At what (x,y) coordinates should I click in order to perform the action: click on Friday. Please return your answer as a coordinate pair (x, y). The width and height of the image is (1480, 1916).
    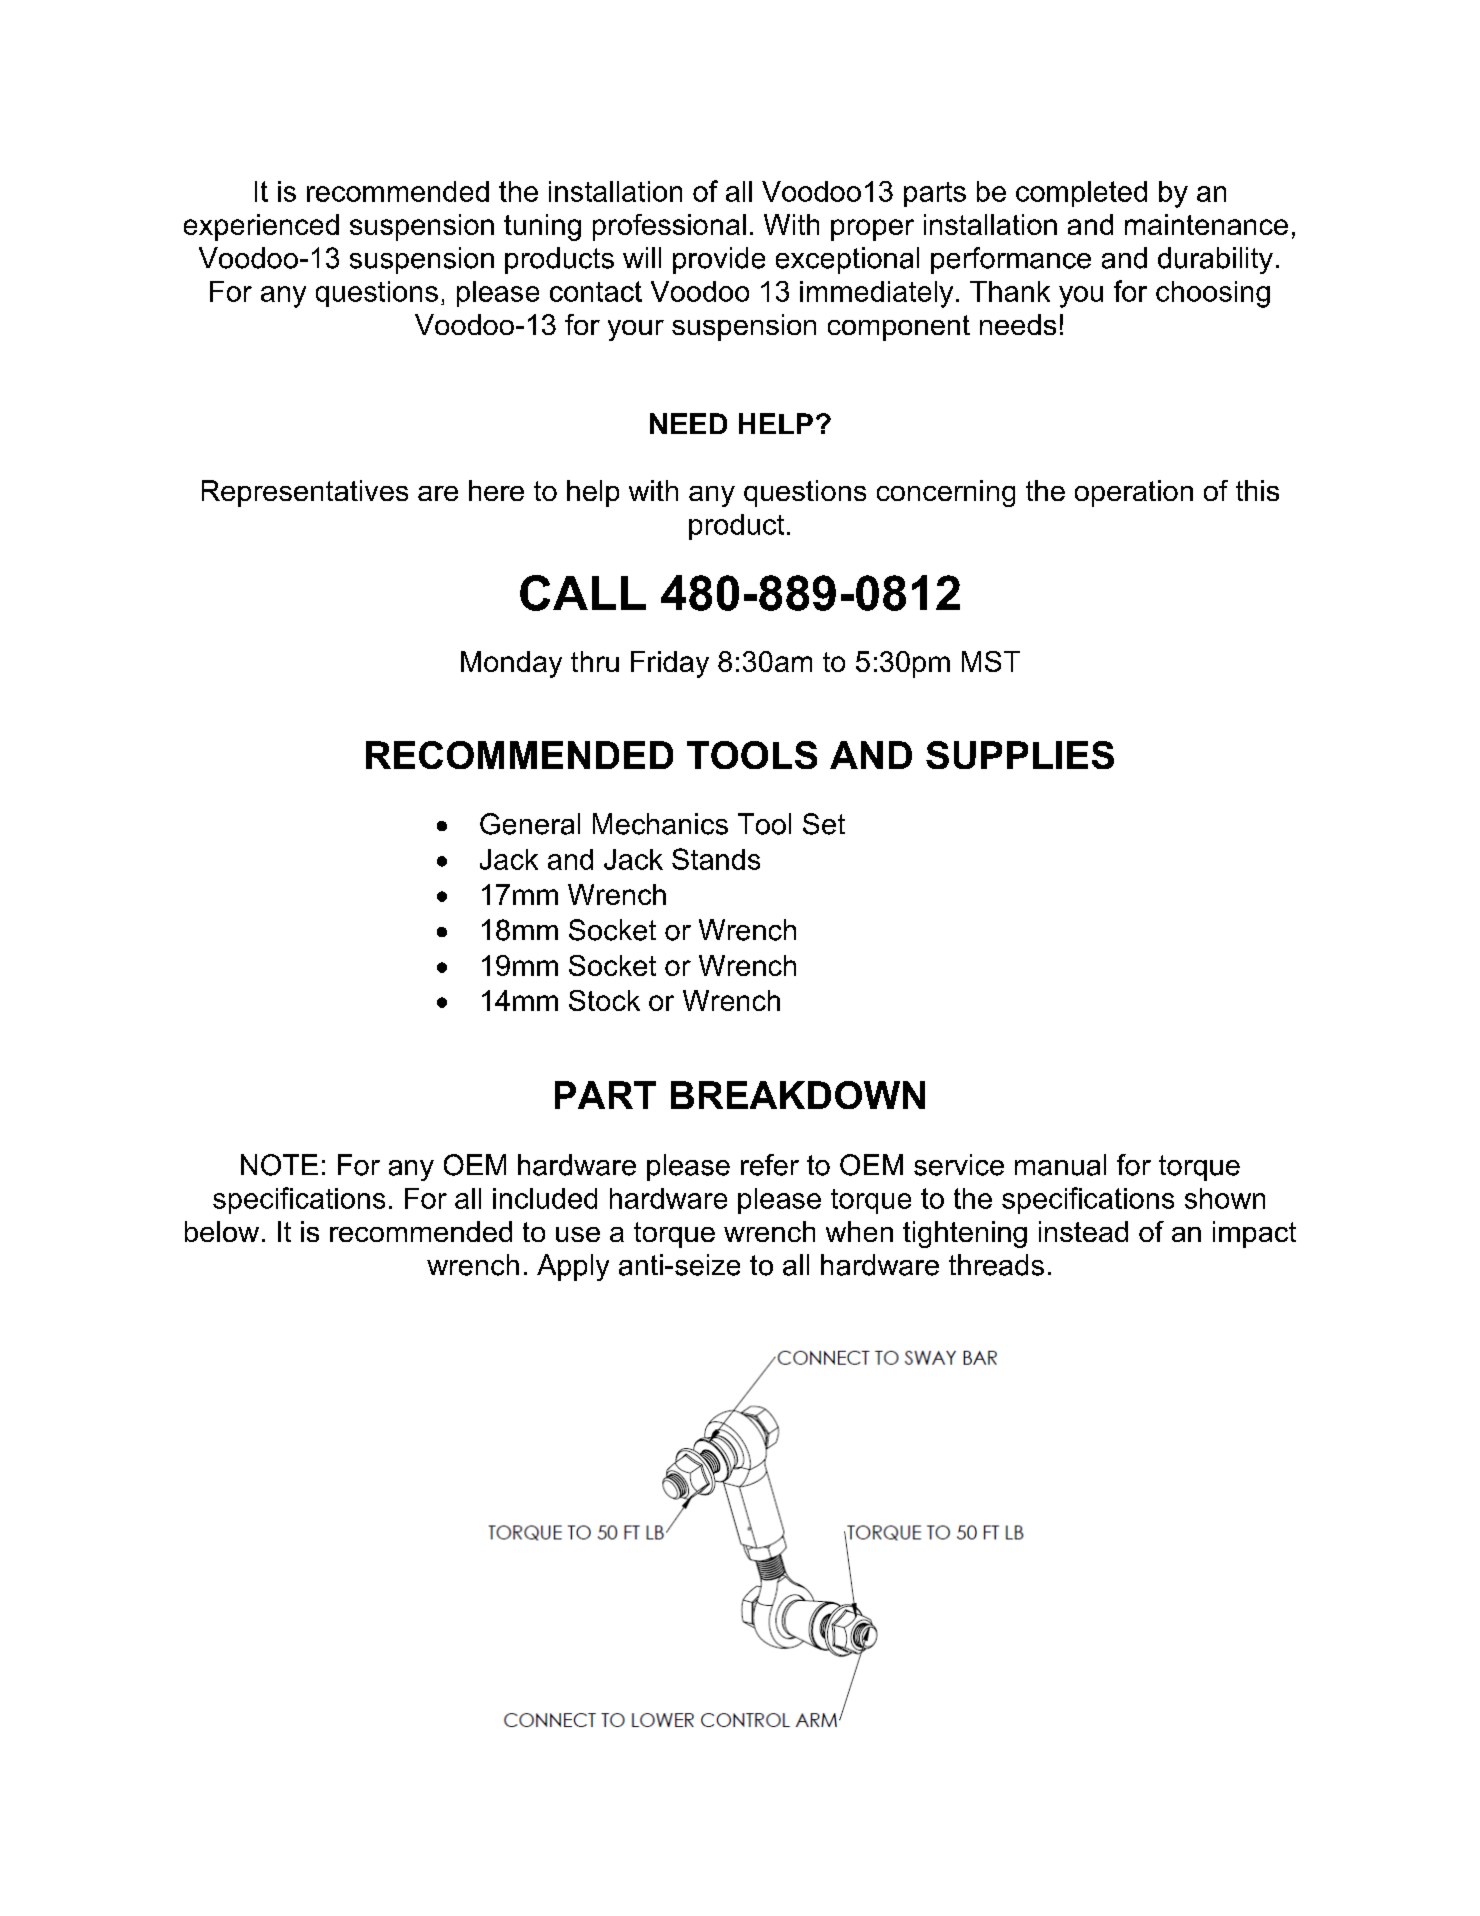
    Looking at the image, I should click on (670, 664).
